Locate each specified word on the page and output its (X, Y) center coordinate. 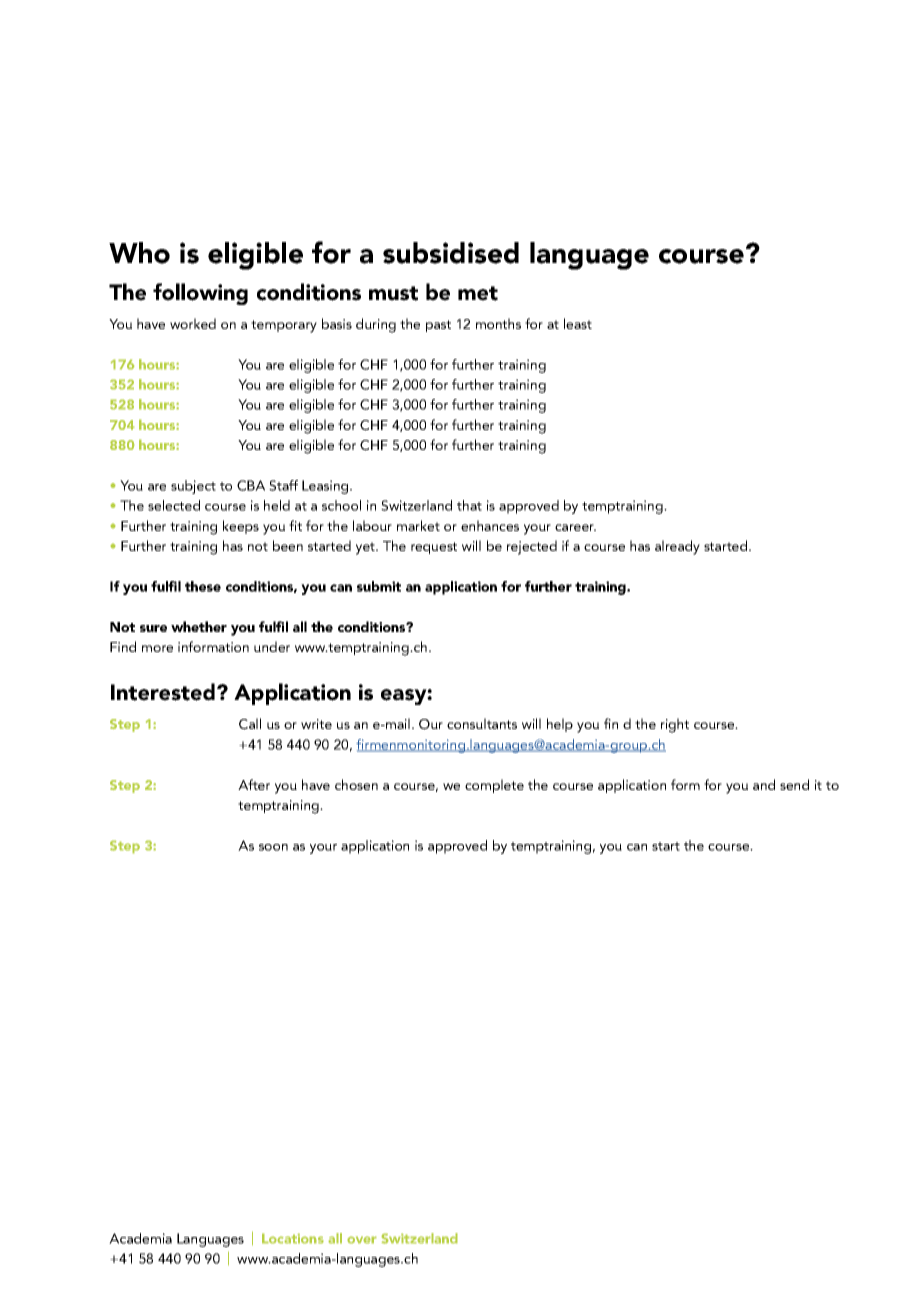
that (469, 505)
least (578, 323)
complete (494, 786)
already (677, 547)
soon (273, 847)
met (478, 293)
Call (250, 724)
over (362, 1240)
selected (174, 505)
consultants (482, 723)
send (794, 784)
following (200, 294)
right (675, 725)
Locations (293, 1238)
